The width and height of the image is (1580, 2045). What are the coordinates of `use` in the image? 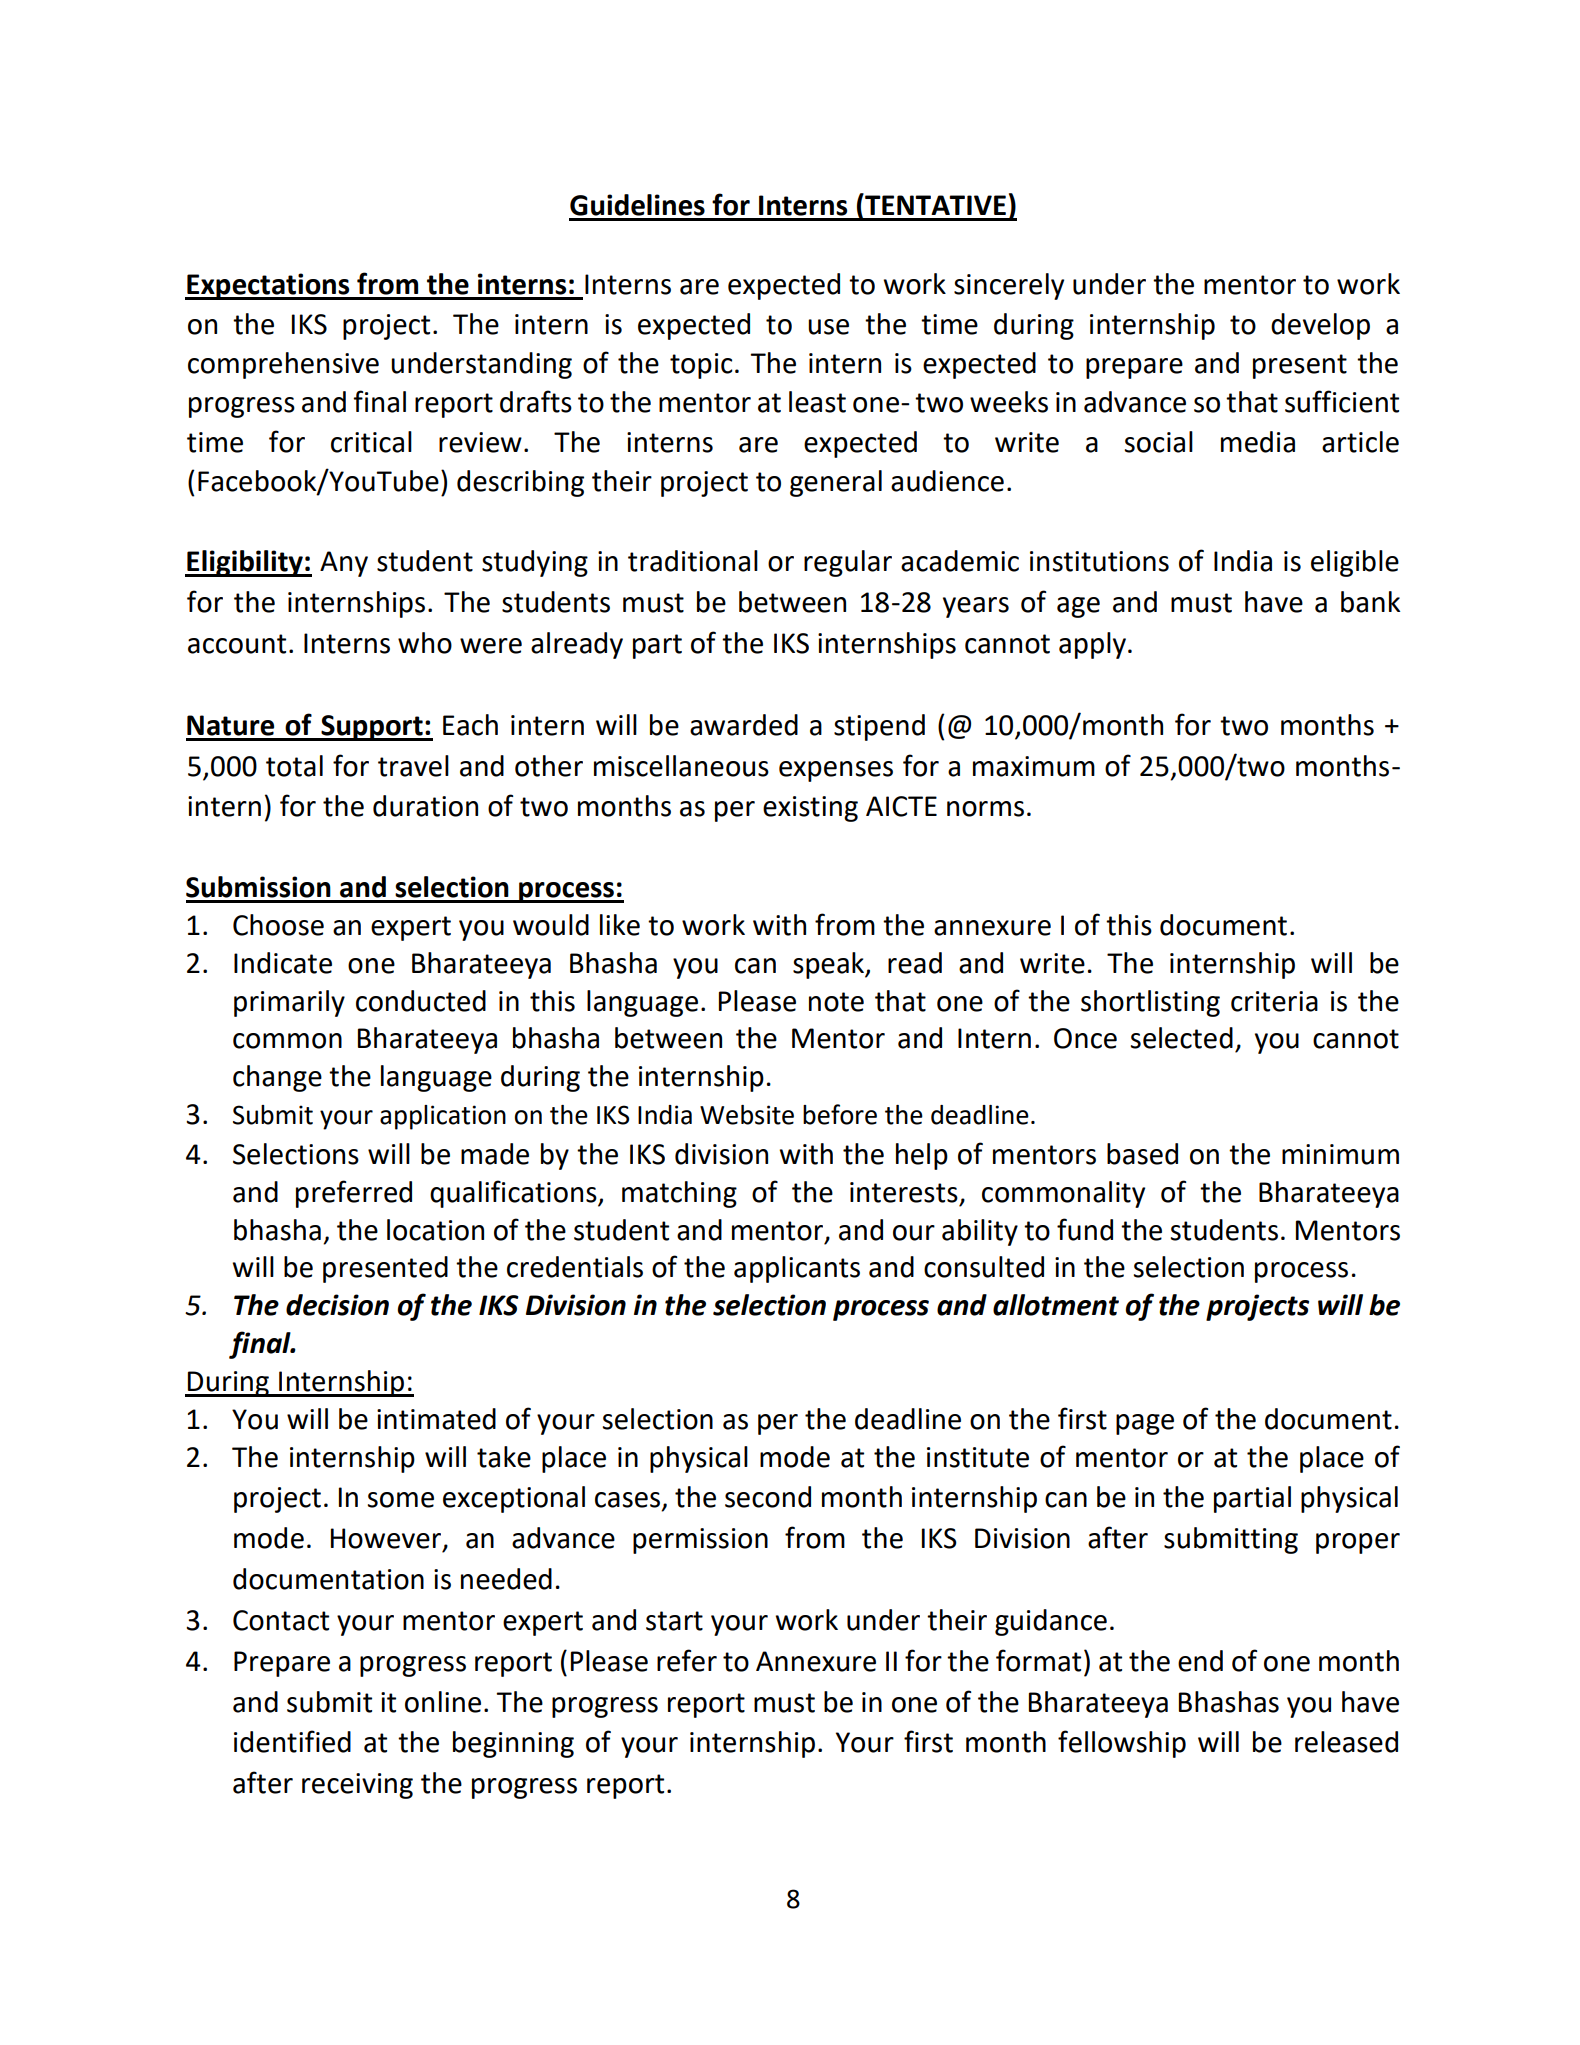 It's located at (828, 327).
